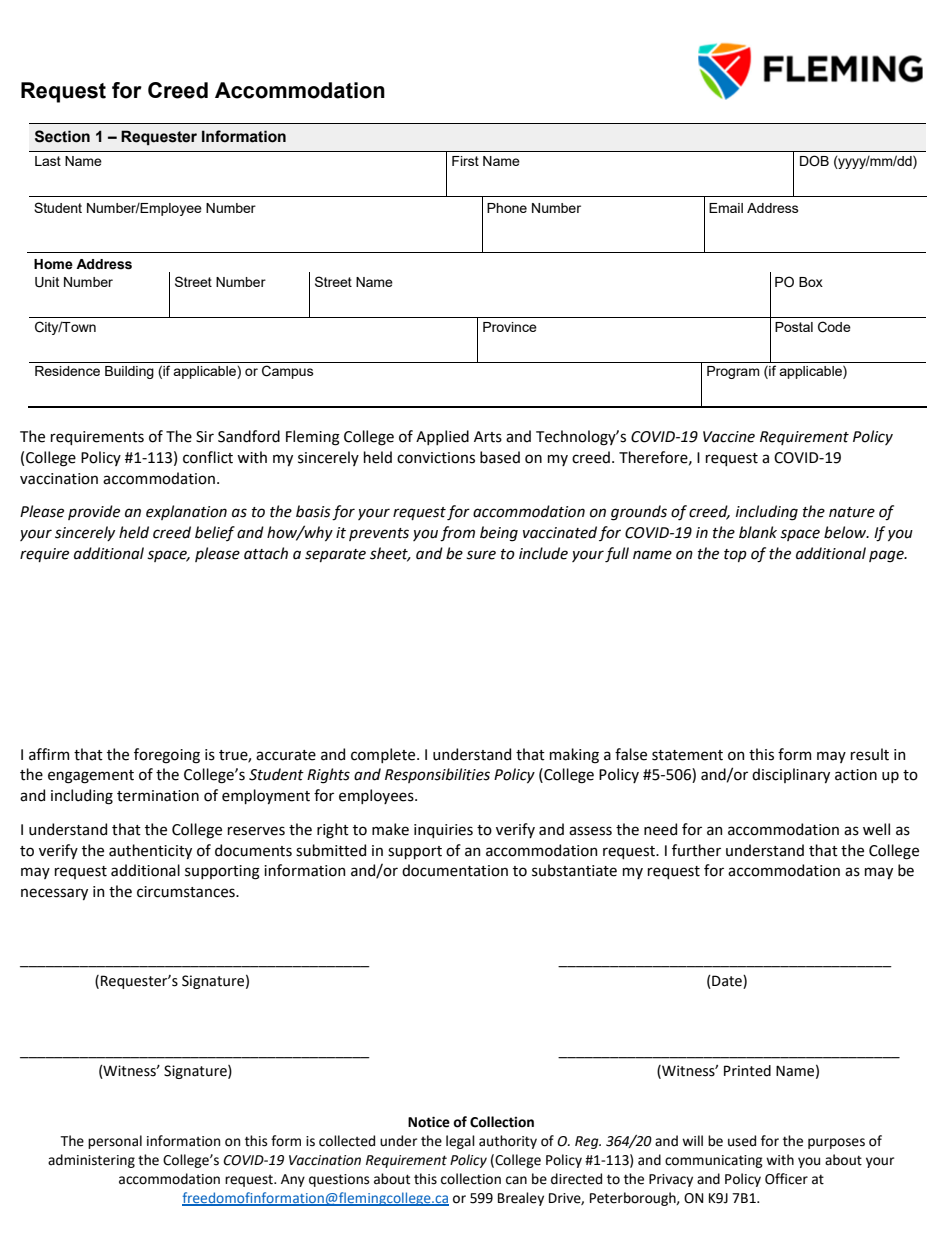  What do you see at coordinates (735, 555) in the screenshot?
I see `top` at bounding box center [735, 555].
